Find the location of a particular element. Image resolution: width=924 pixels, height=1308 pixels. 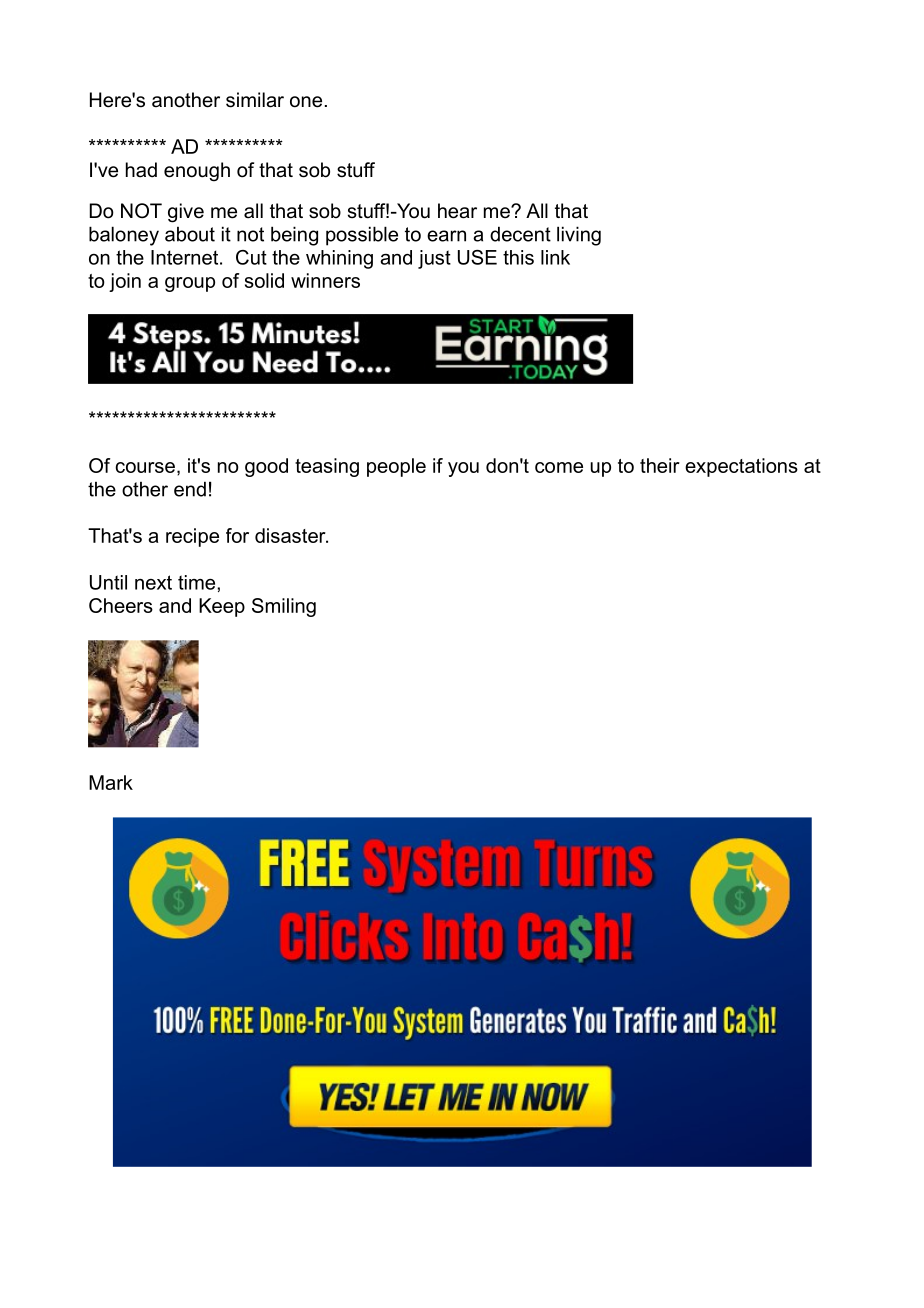

living is located at coordinates (579, 236).
